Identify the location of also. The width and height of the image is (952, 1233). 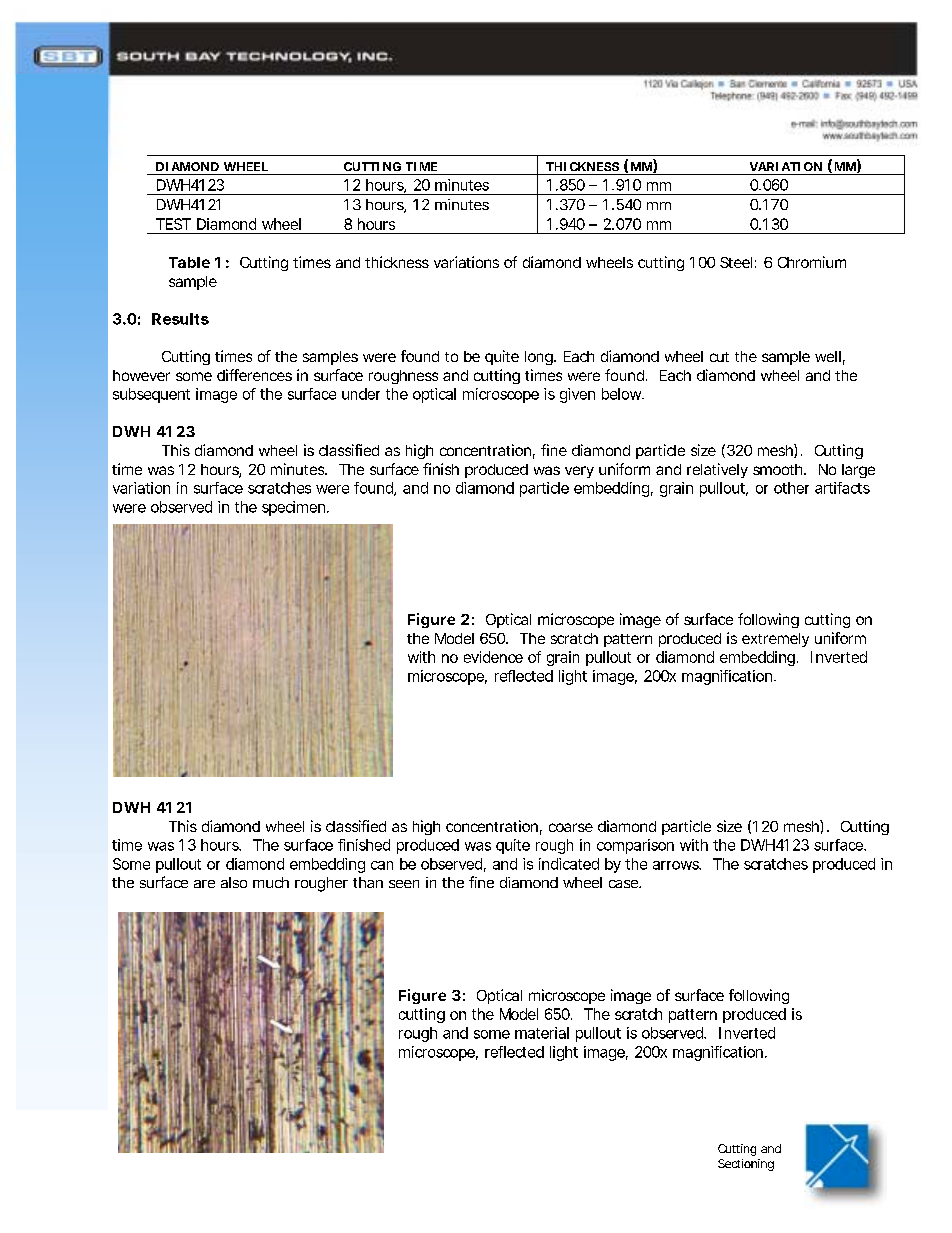
(234, 882).
